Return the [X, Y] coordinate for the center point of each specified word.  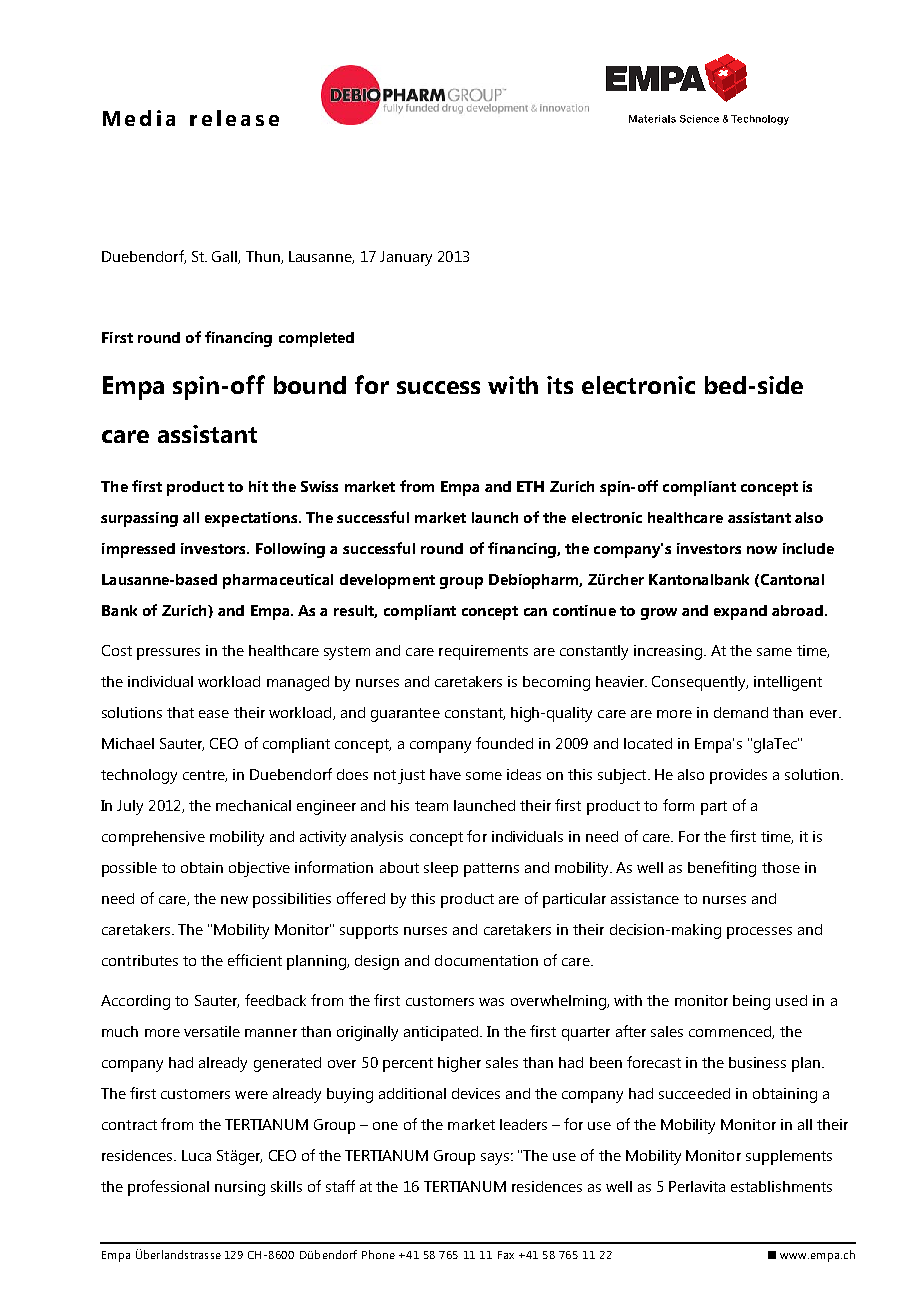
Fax [506, 1255]
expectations [252, 519]
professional [168, 1188]
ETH [530, 486]
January [406, 258]
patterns [491, 870]
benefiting [722, 869]
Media [139, 118]
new [234, 900]
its [560, 385]
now [762, 550]
